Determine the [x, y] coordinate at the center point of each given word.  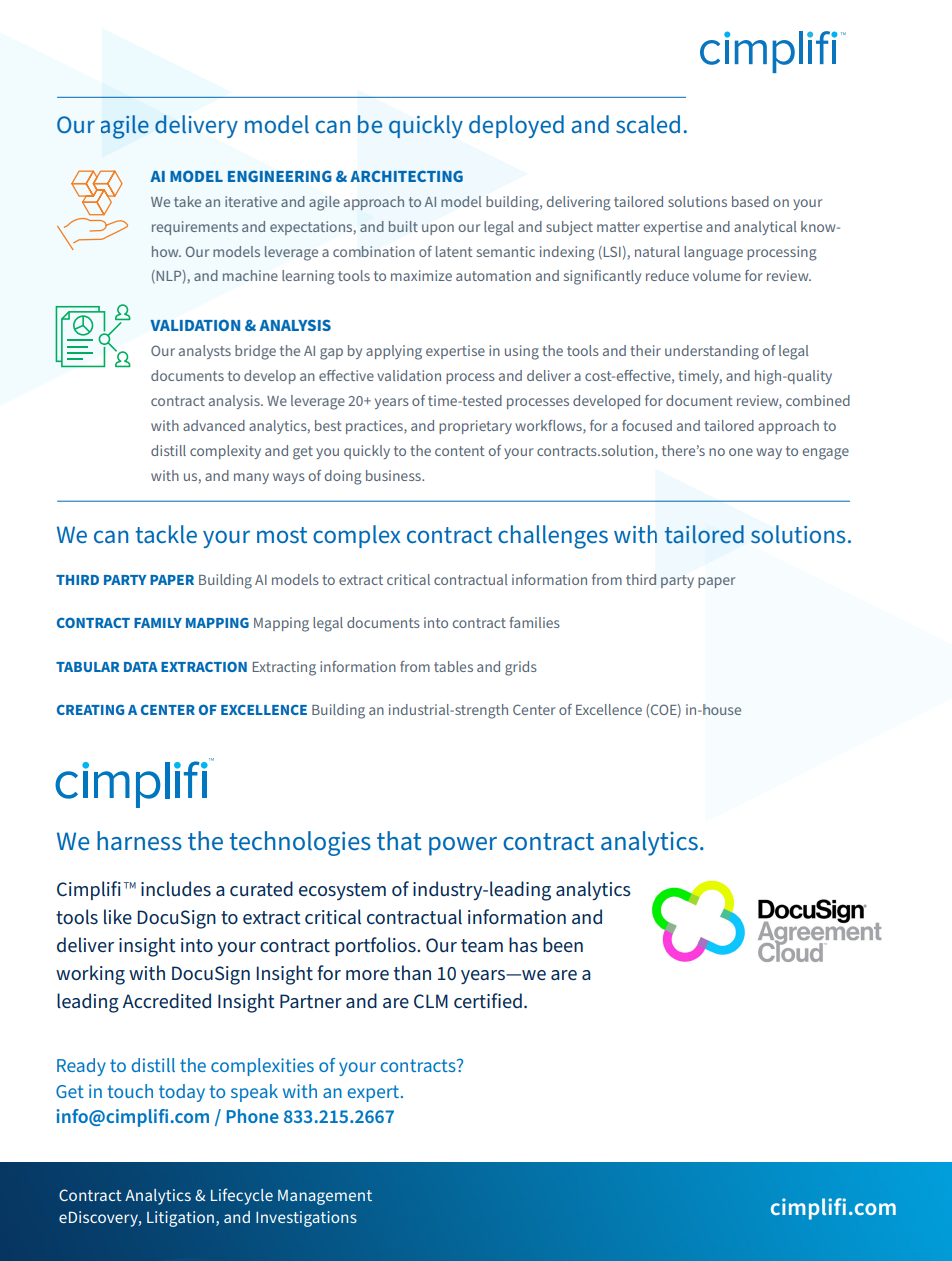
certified [488, 1000]
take [187, 201]
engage [826, 454]
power [463, 846]
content [460, 451]
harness [139, 841]
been [563, 944]
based [750, 201]
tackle [166, 534]
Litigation [180, 1219]
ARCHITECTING [406, 176]
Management [325, 1197]
